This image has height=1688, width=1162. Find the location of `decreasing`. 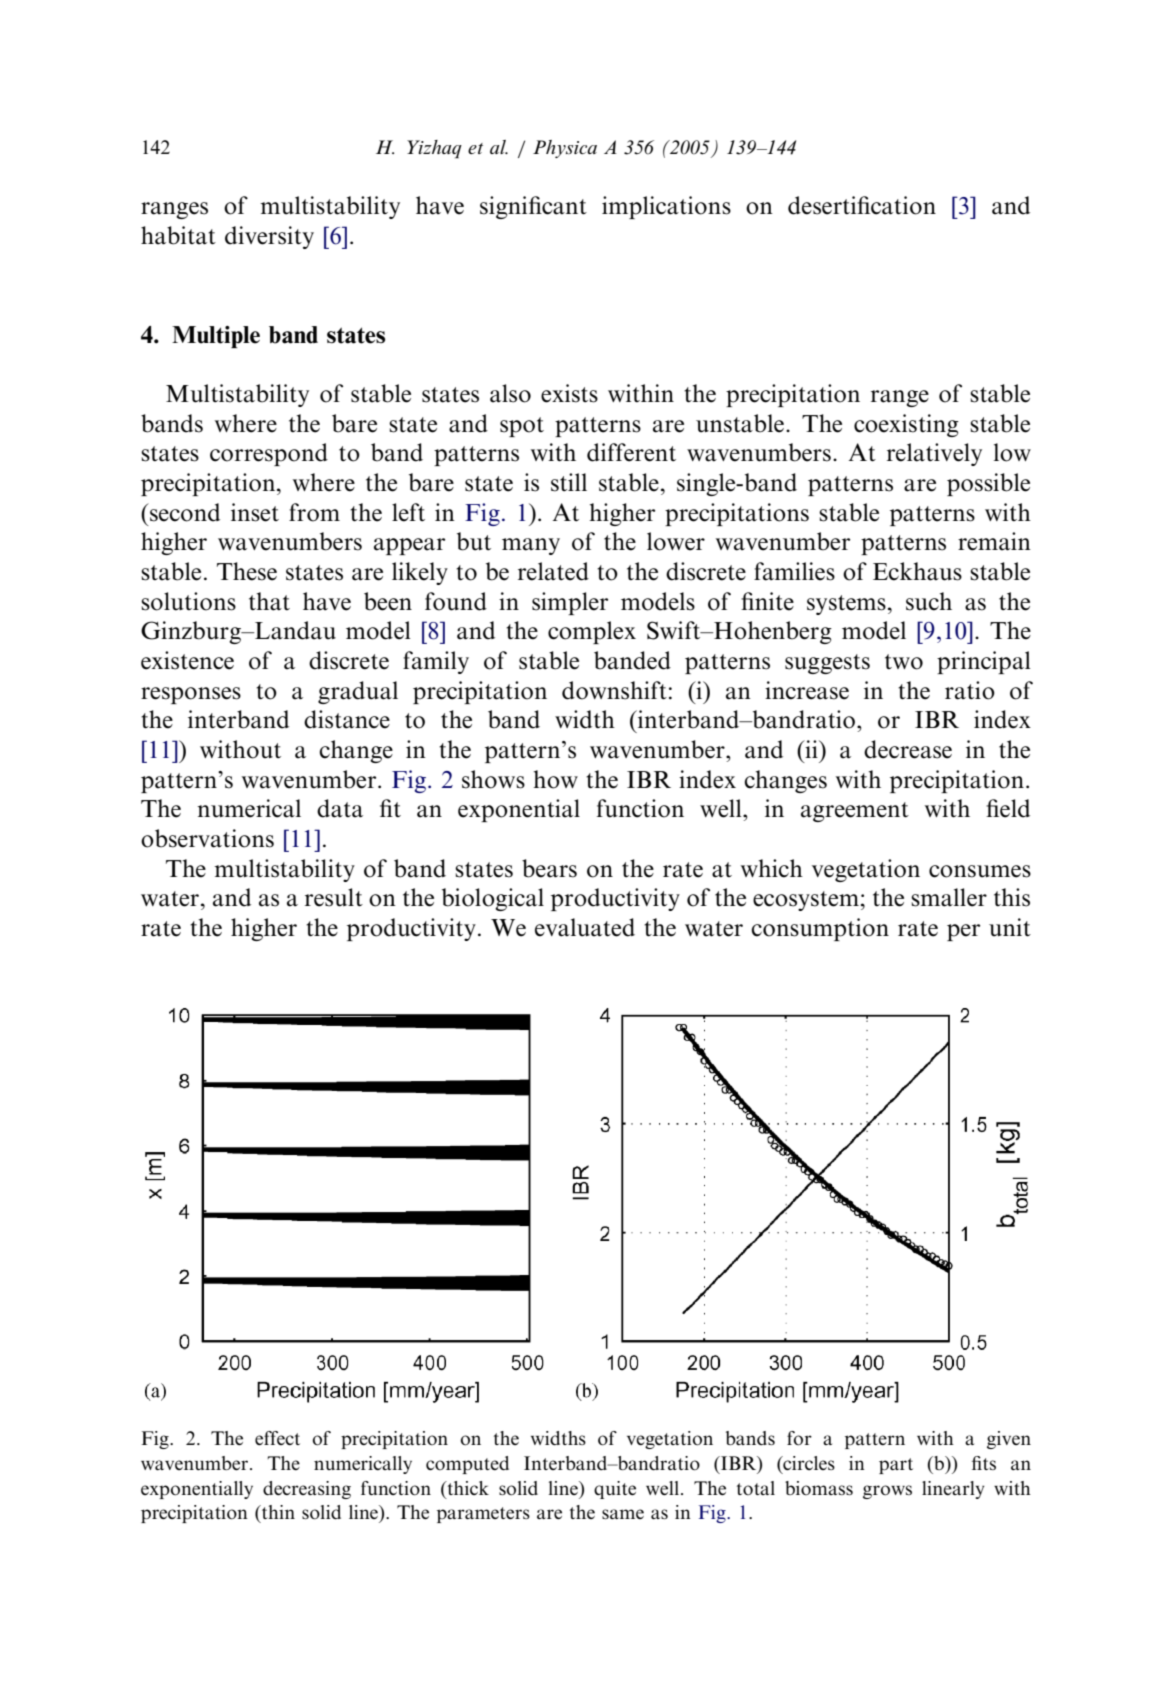

decreasing is located at coordinates (307, 1490).
